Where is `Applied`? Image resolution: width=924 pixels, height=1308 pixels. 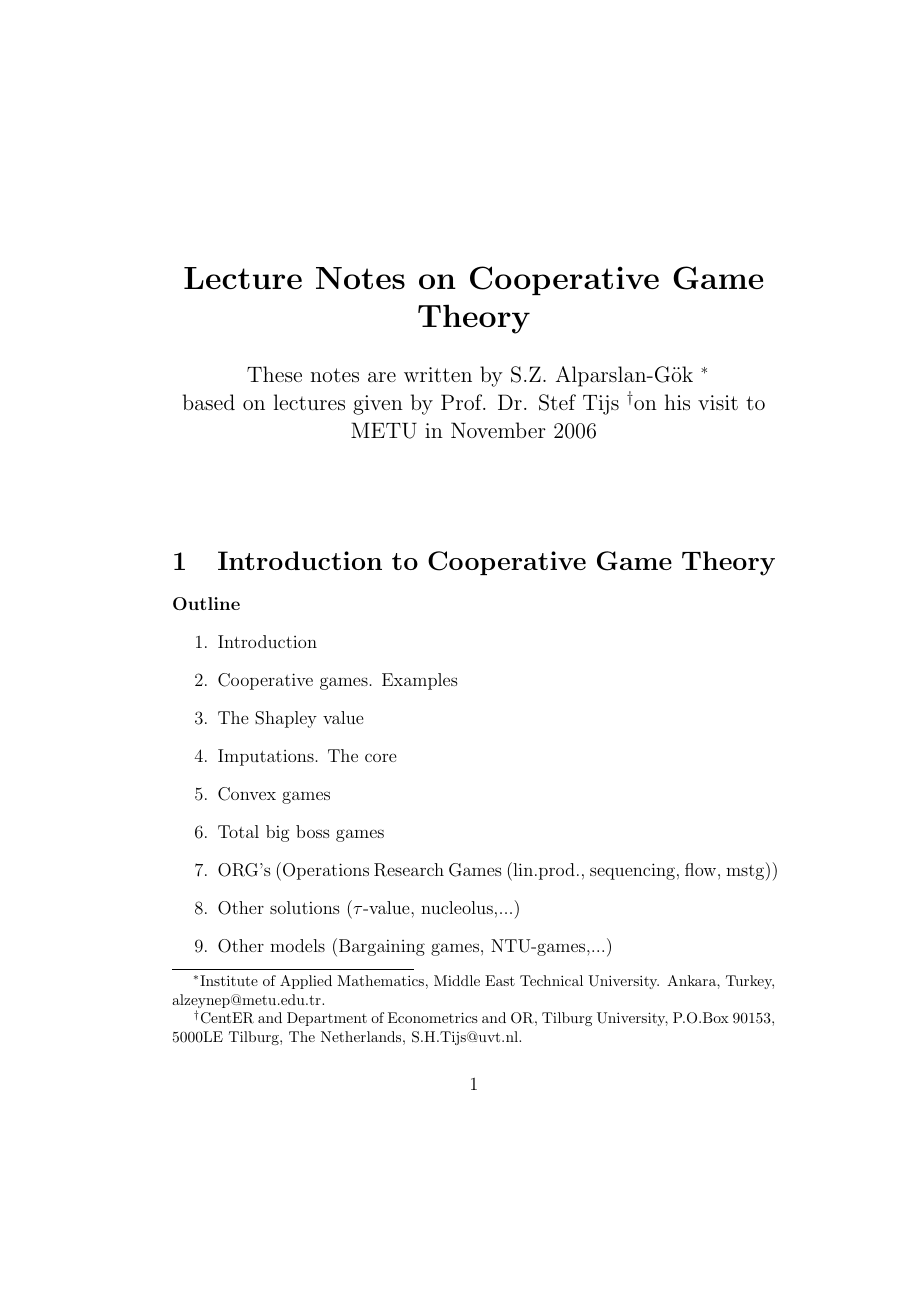
Applied is located at coordinates (306, 982).
